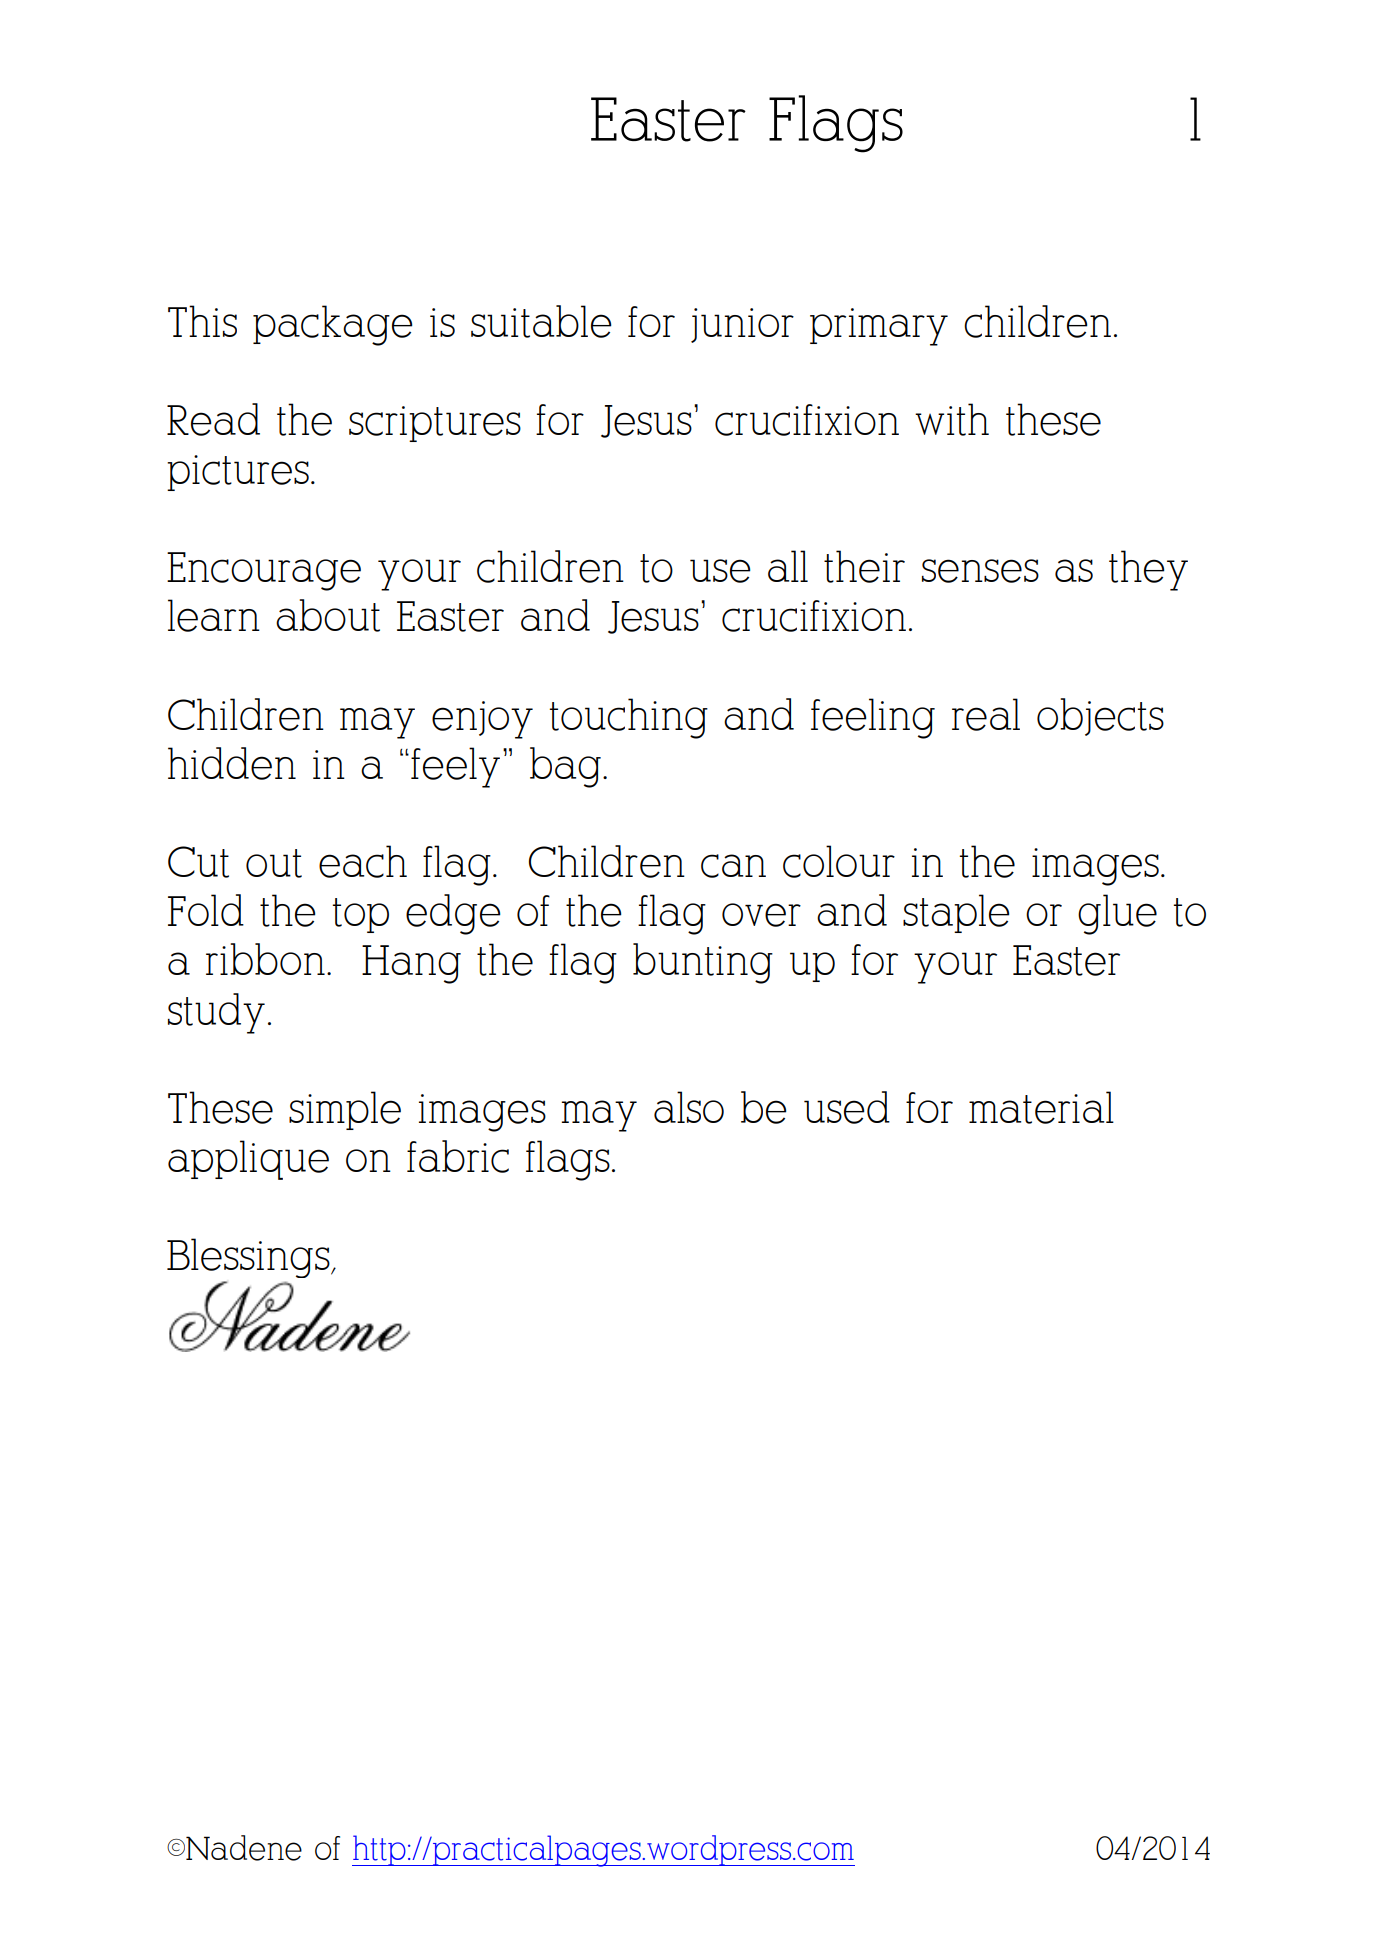 Image resolution: width=1378 pixels, height=1949 pixels. I want to click on primary, so click(879, 327).
